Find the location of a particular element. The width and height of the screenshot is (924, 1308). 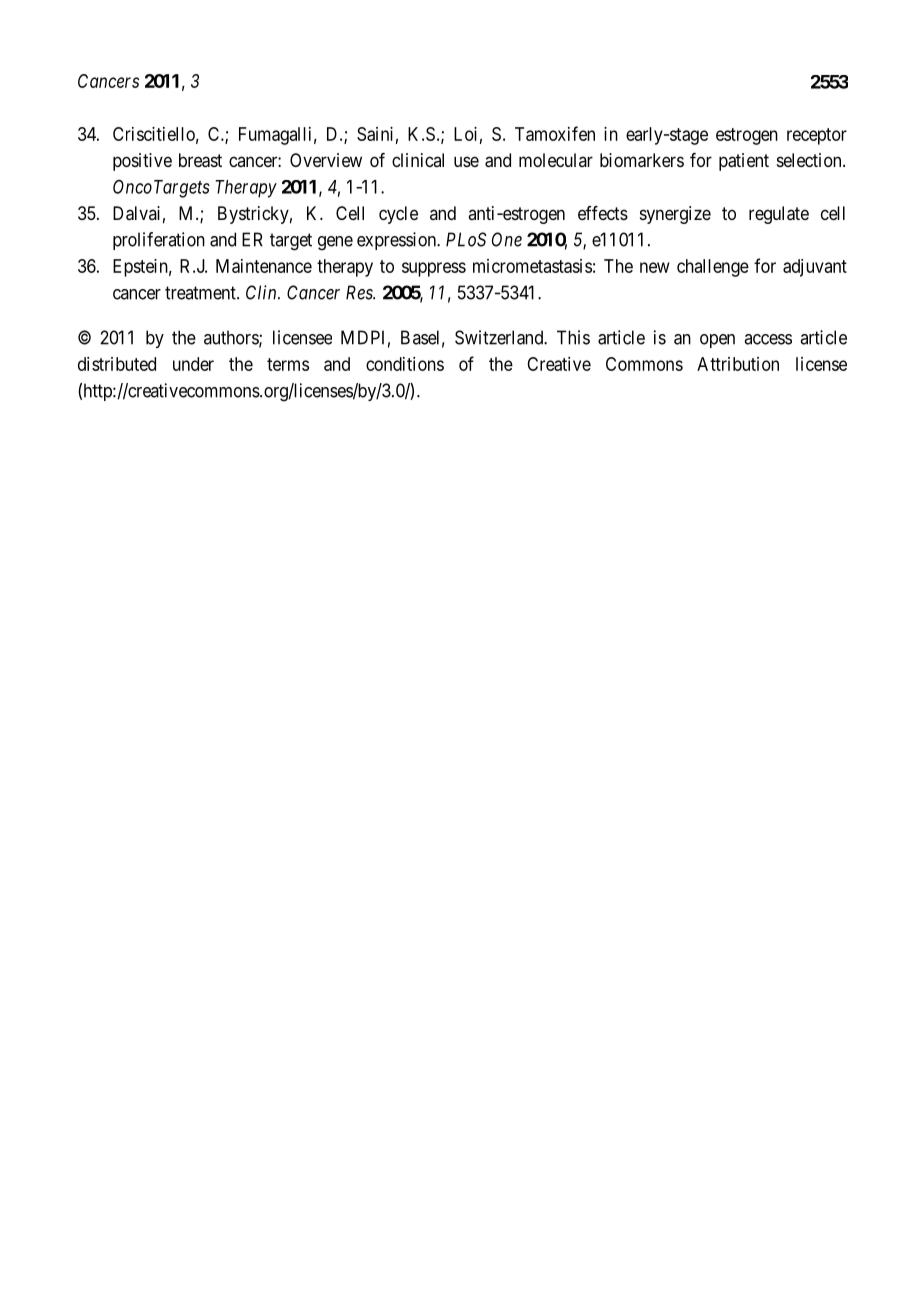

conditions is located at coordinates (405, 364).
